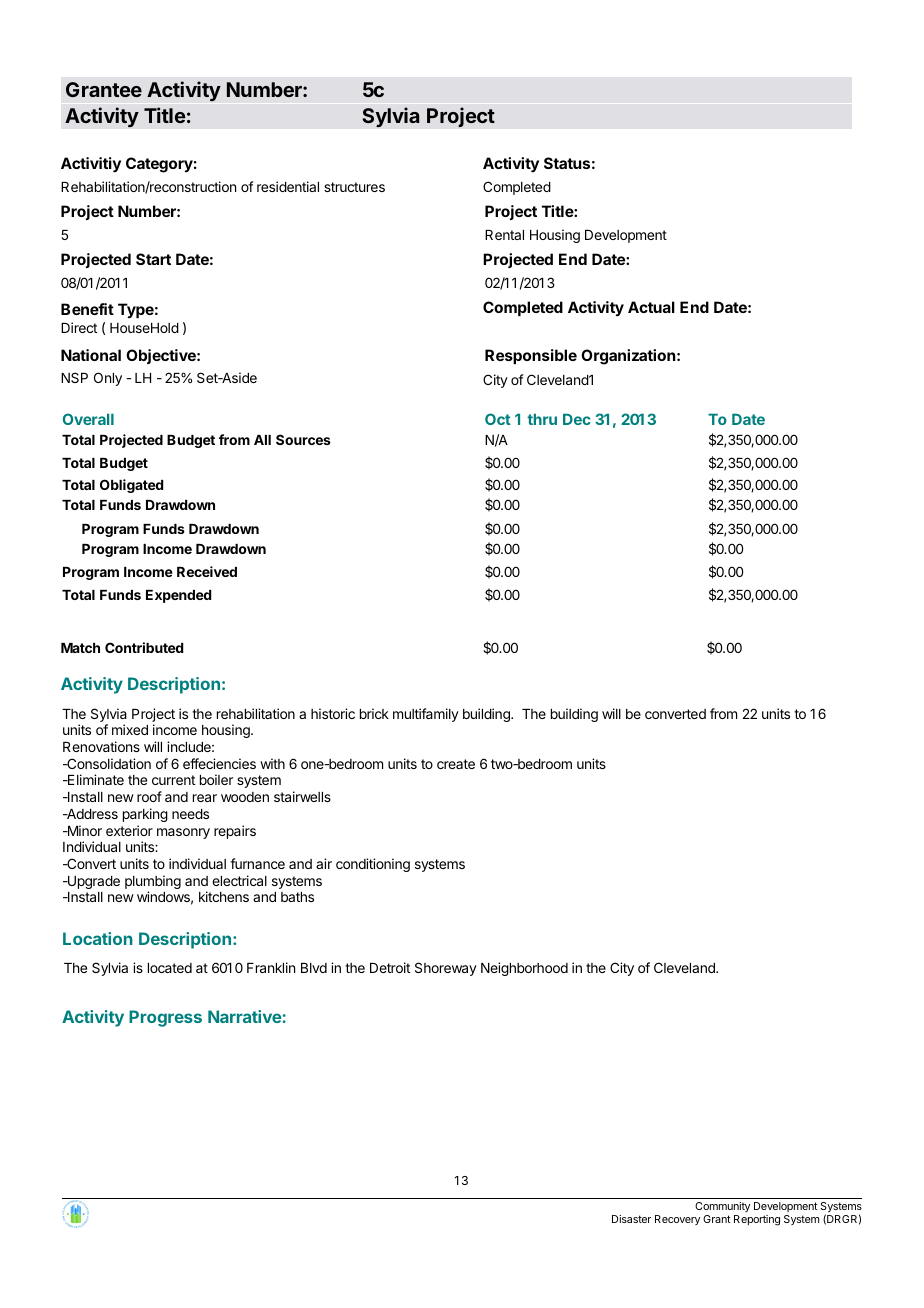 The height and width of the screenshot is (1308, 924). I want to click on located, so click(170, 968).
